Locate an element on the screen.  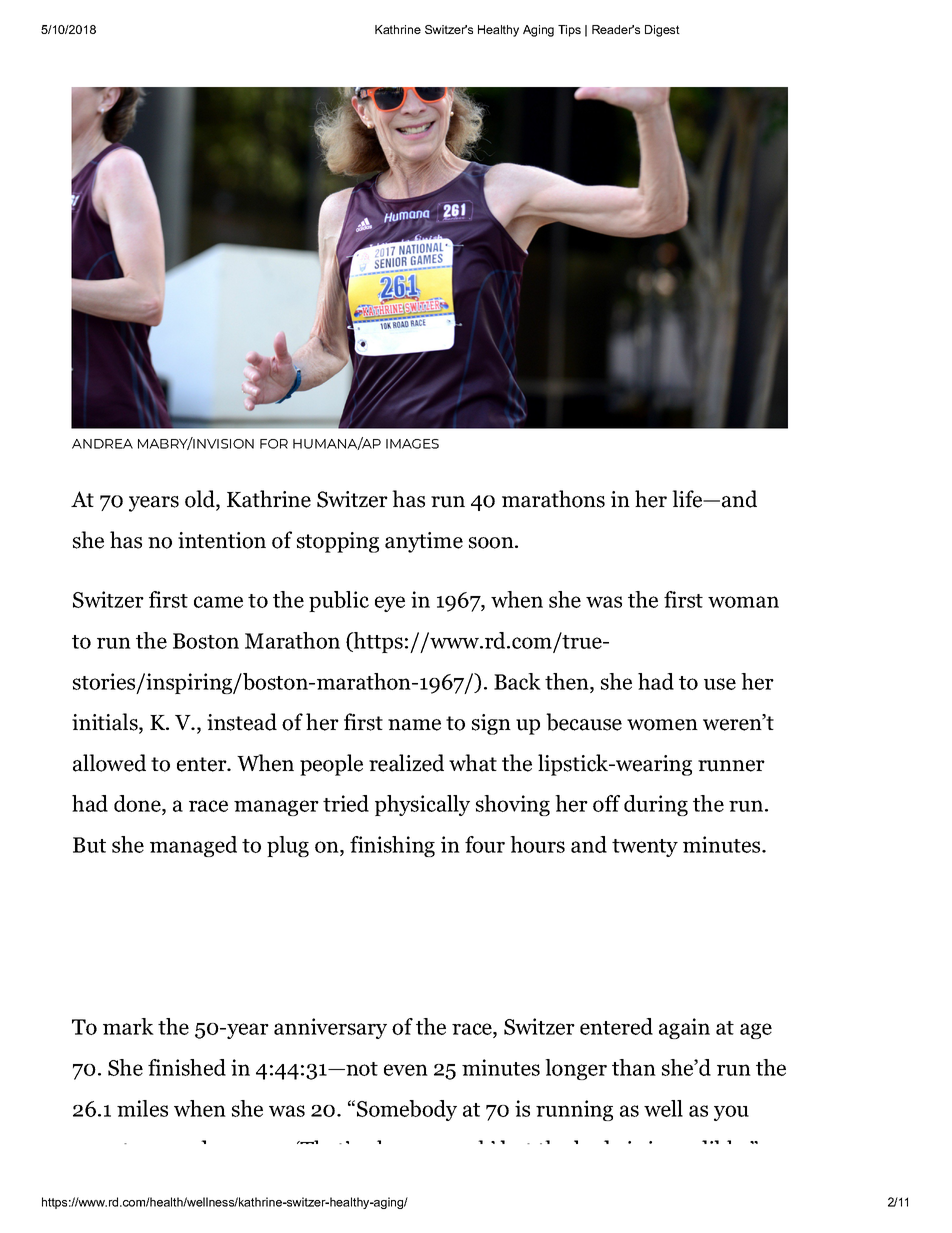
anytime is located at coordinates (424, 542).
